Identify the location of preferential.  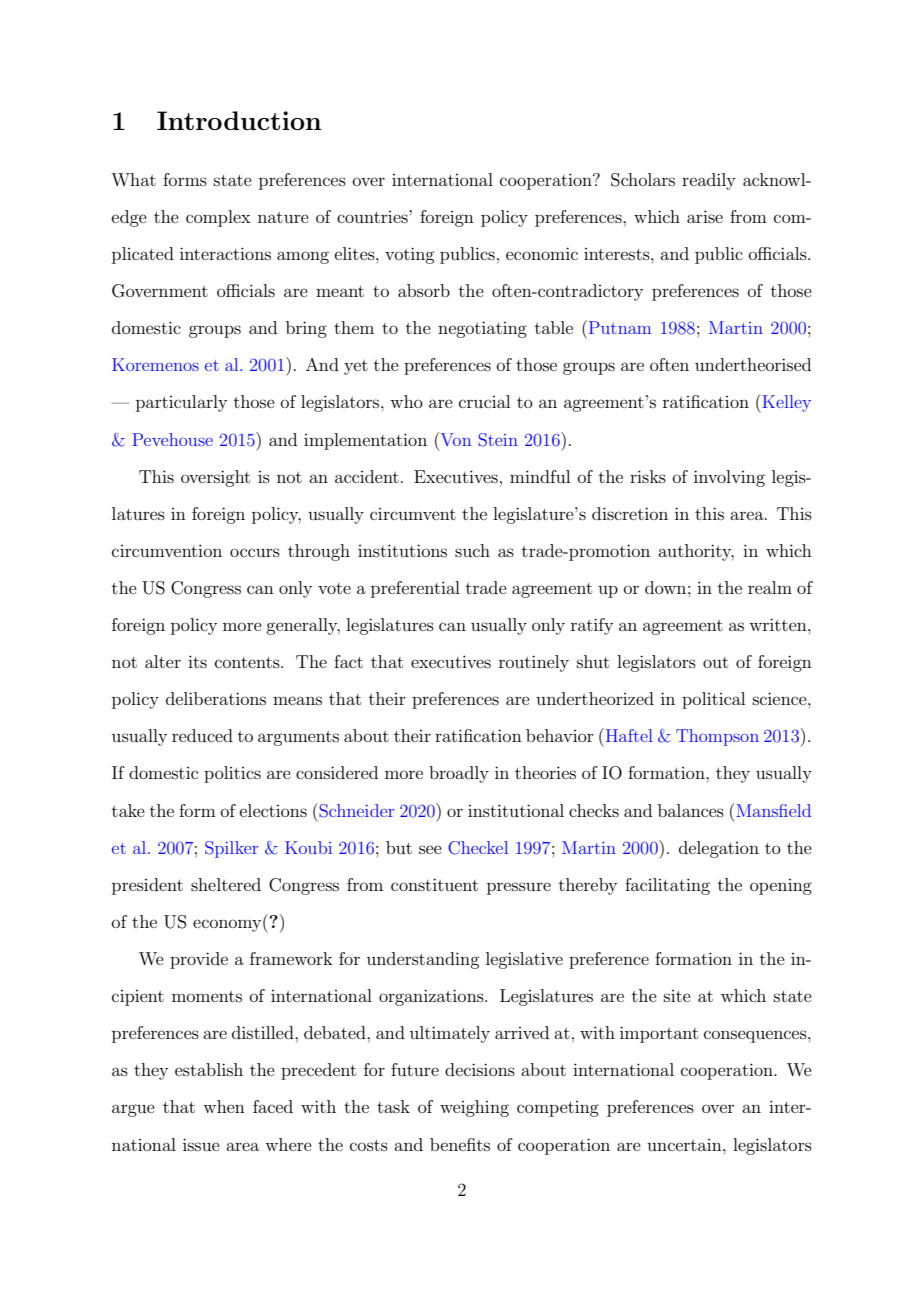
(415, 589).
